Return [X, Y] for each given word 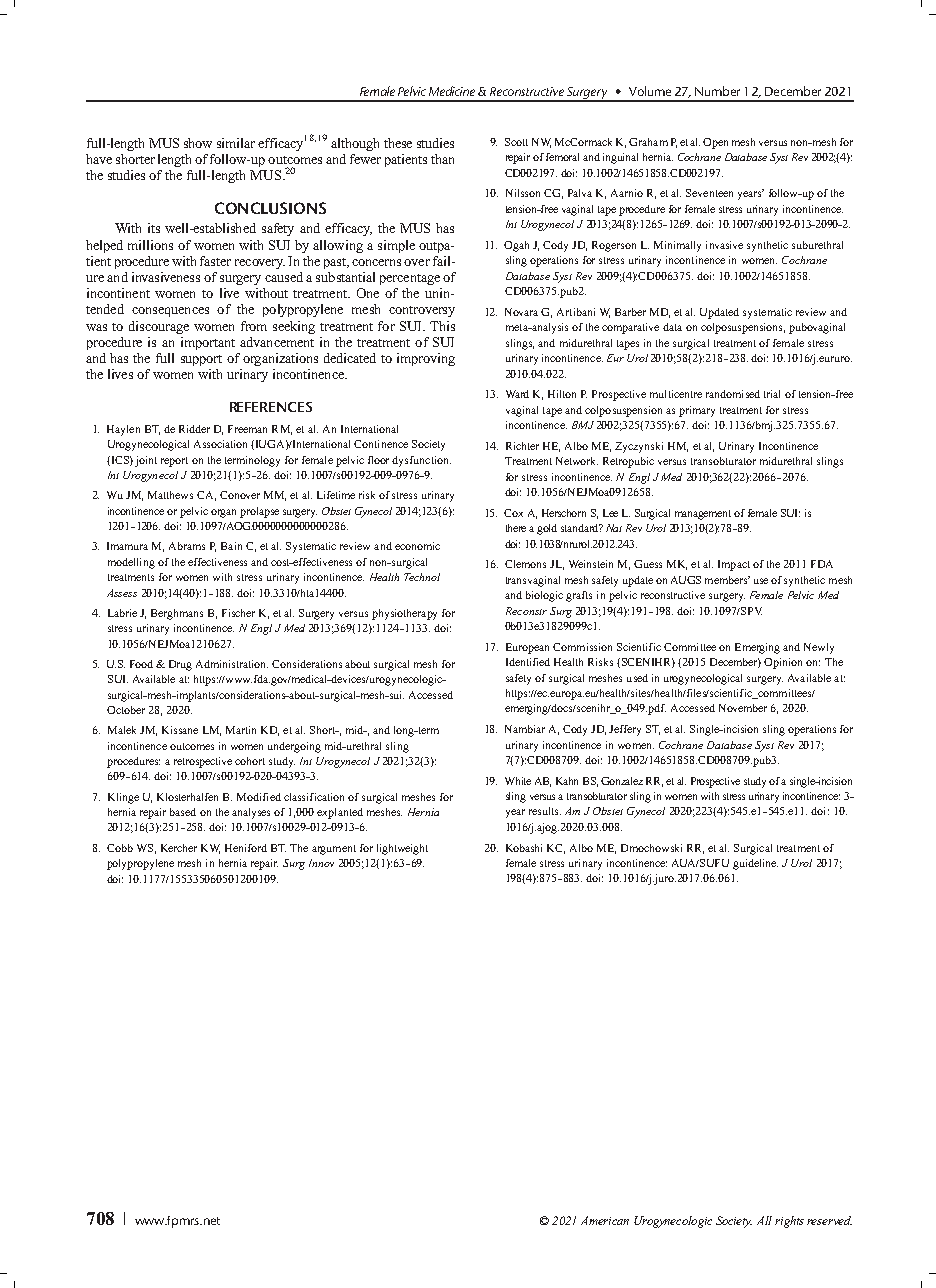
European [527, 648]
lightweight [402, 849]
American [605, 1220]
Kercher [179, 848]
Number [717, 91]
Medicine [454, 91]
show [198, 143]
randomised [733, 394]
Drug [180, 665]
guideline [755, 864]
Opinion [783, 663]
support [201, 360]
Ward [517, 394]
